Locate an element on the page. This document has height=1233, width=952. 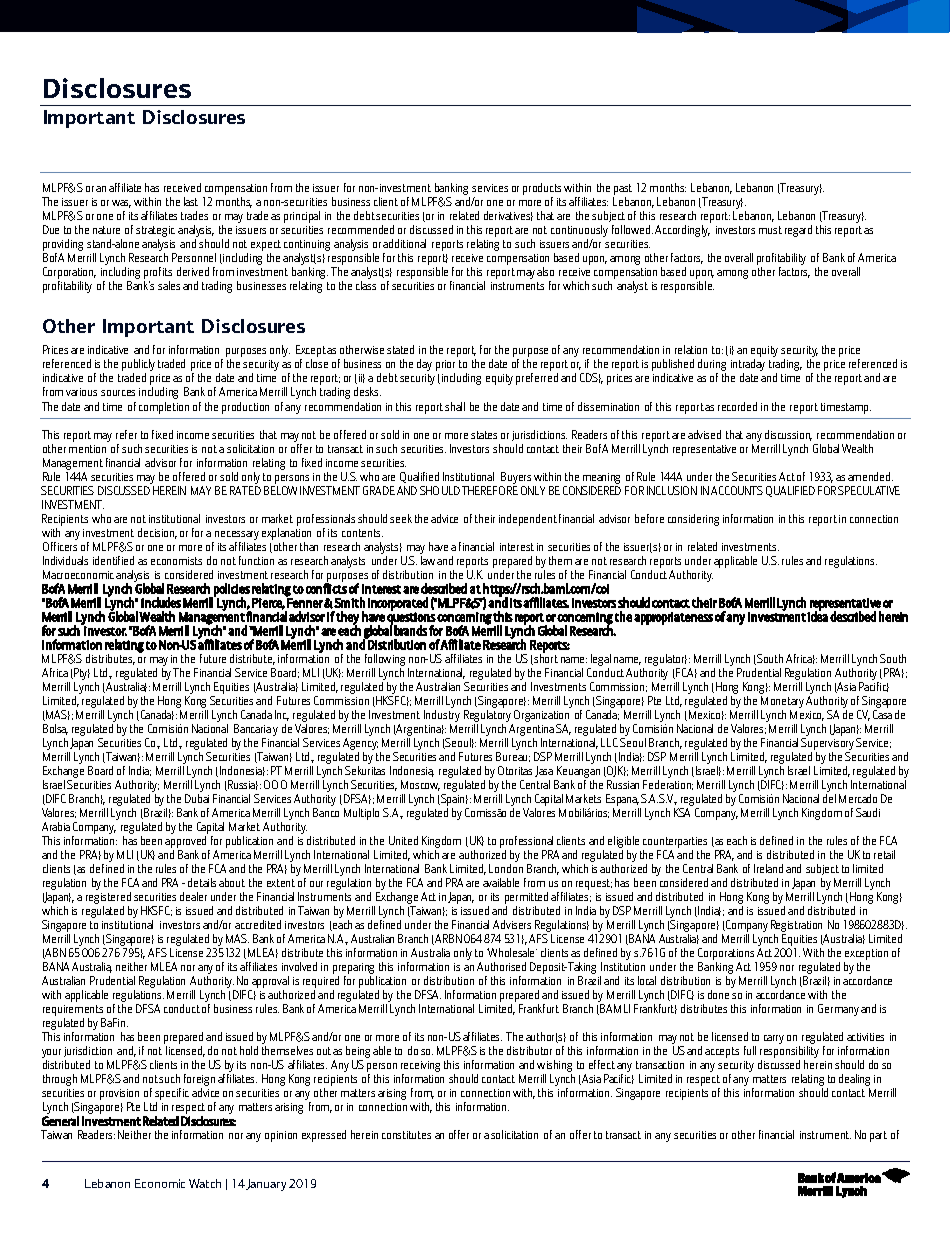
Industry is located at coordinates (442, 716).
